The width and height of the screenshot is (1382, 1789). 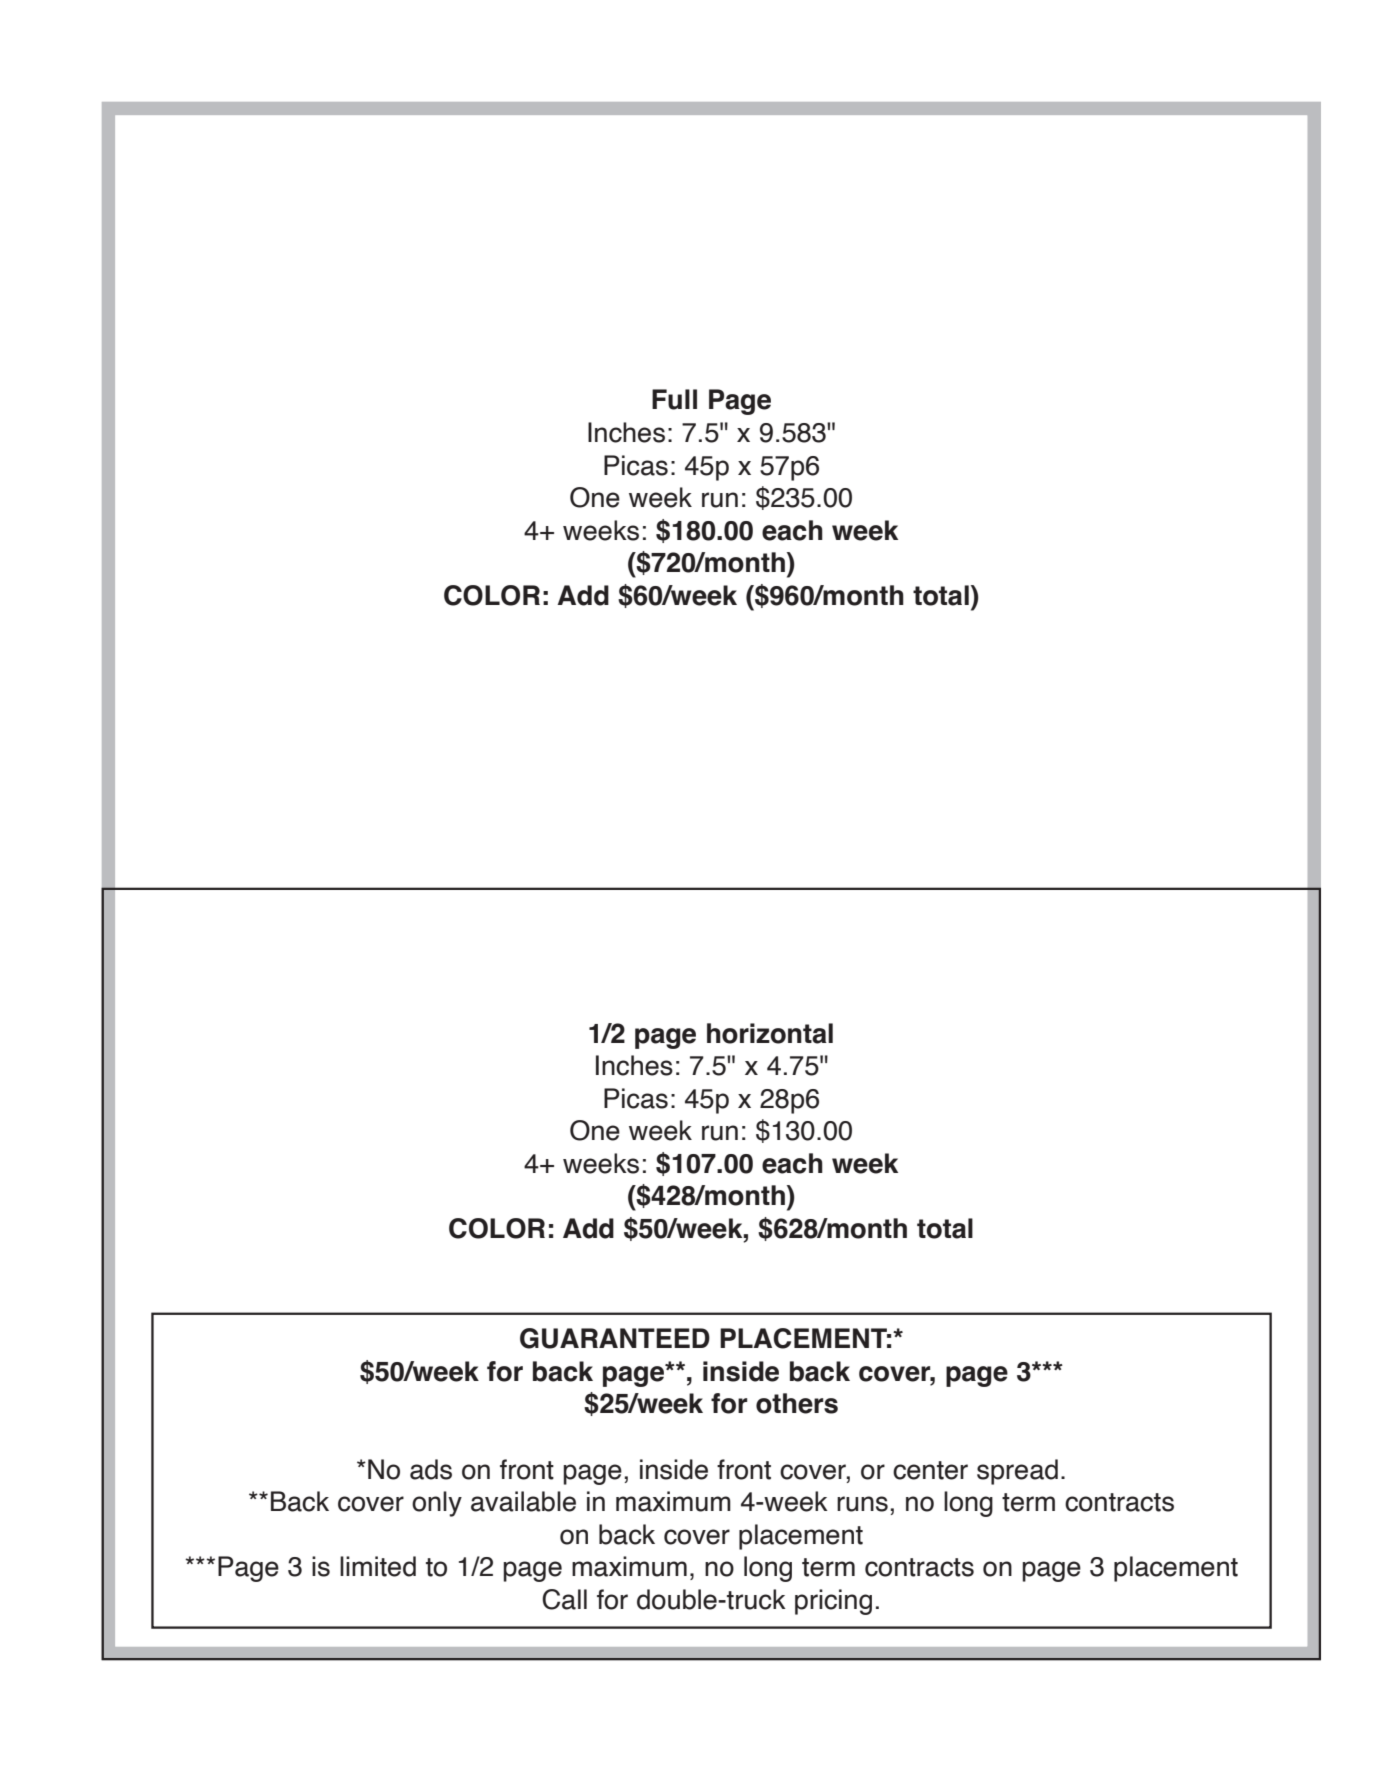 What do you see at coordinates (523, 1501) in the screenshot?
I see `available` at bounding box center [523, 1501].
